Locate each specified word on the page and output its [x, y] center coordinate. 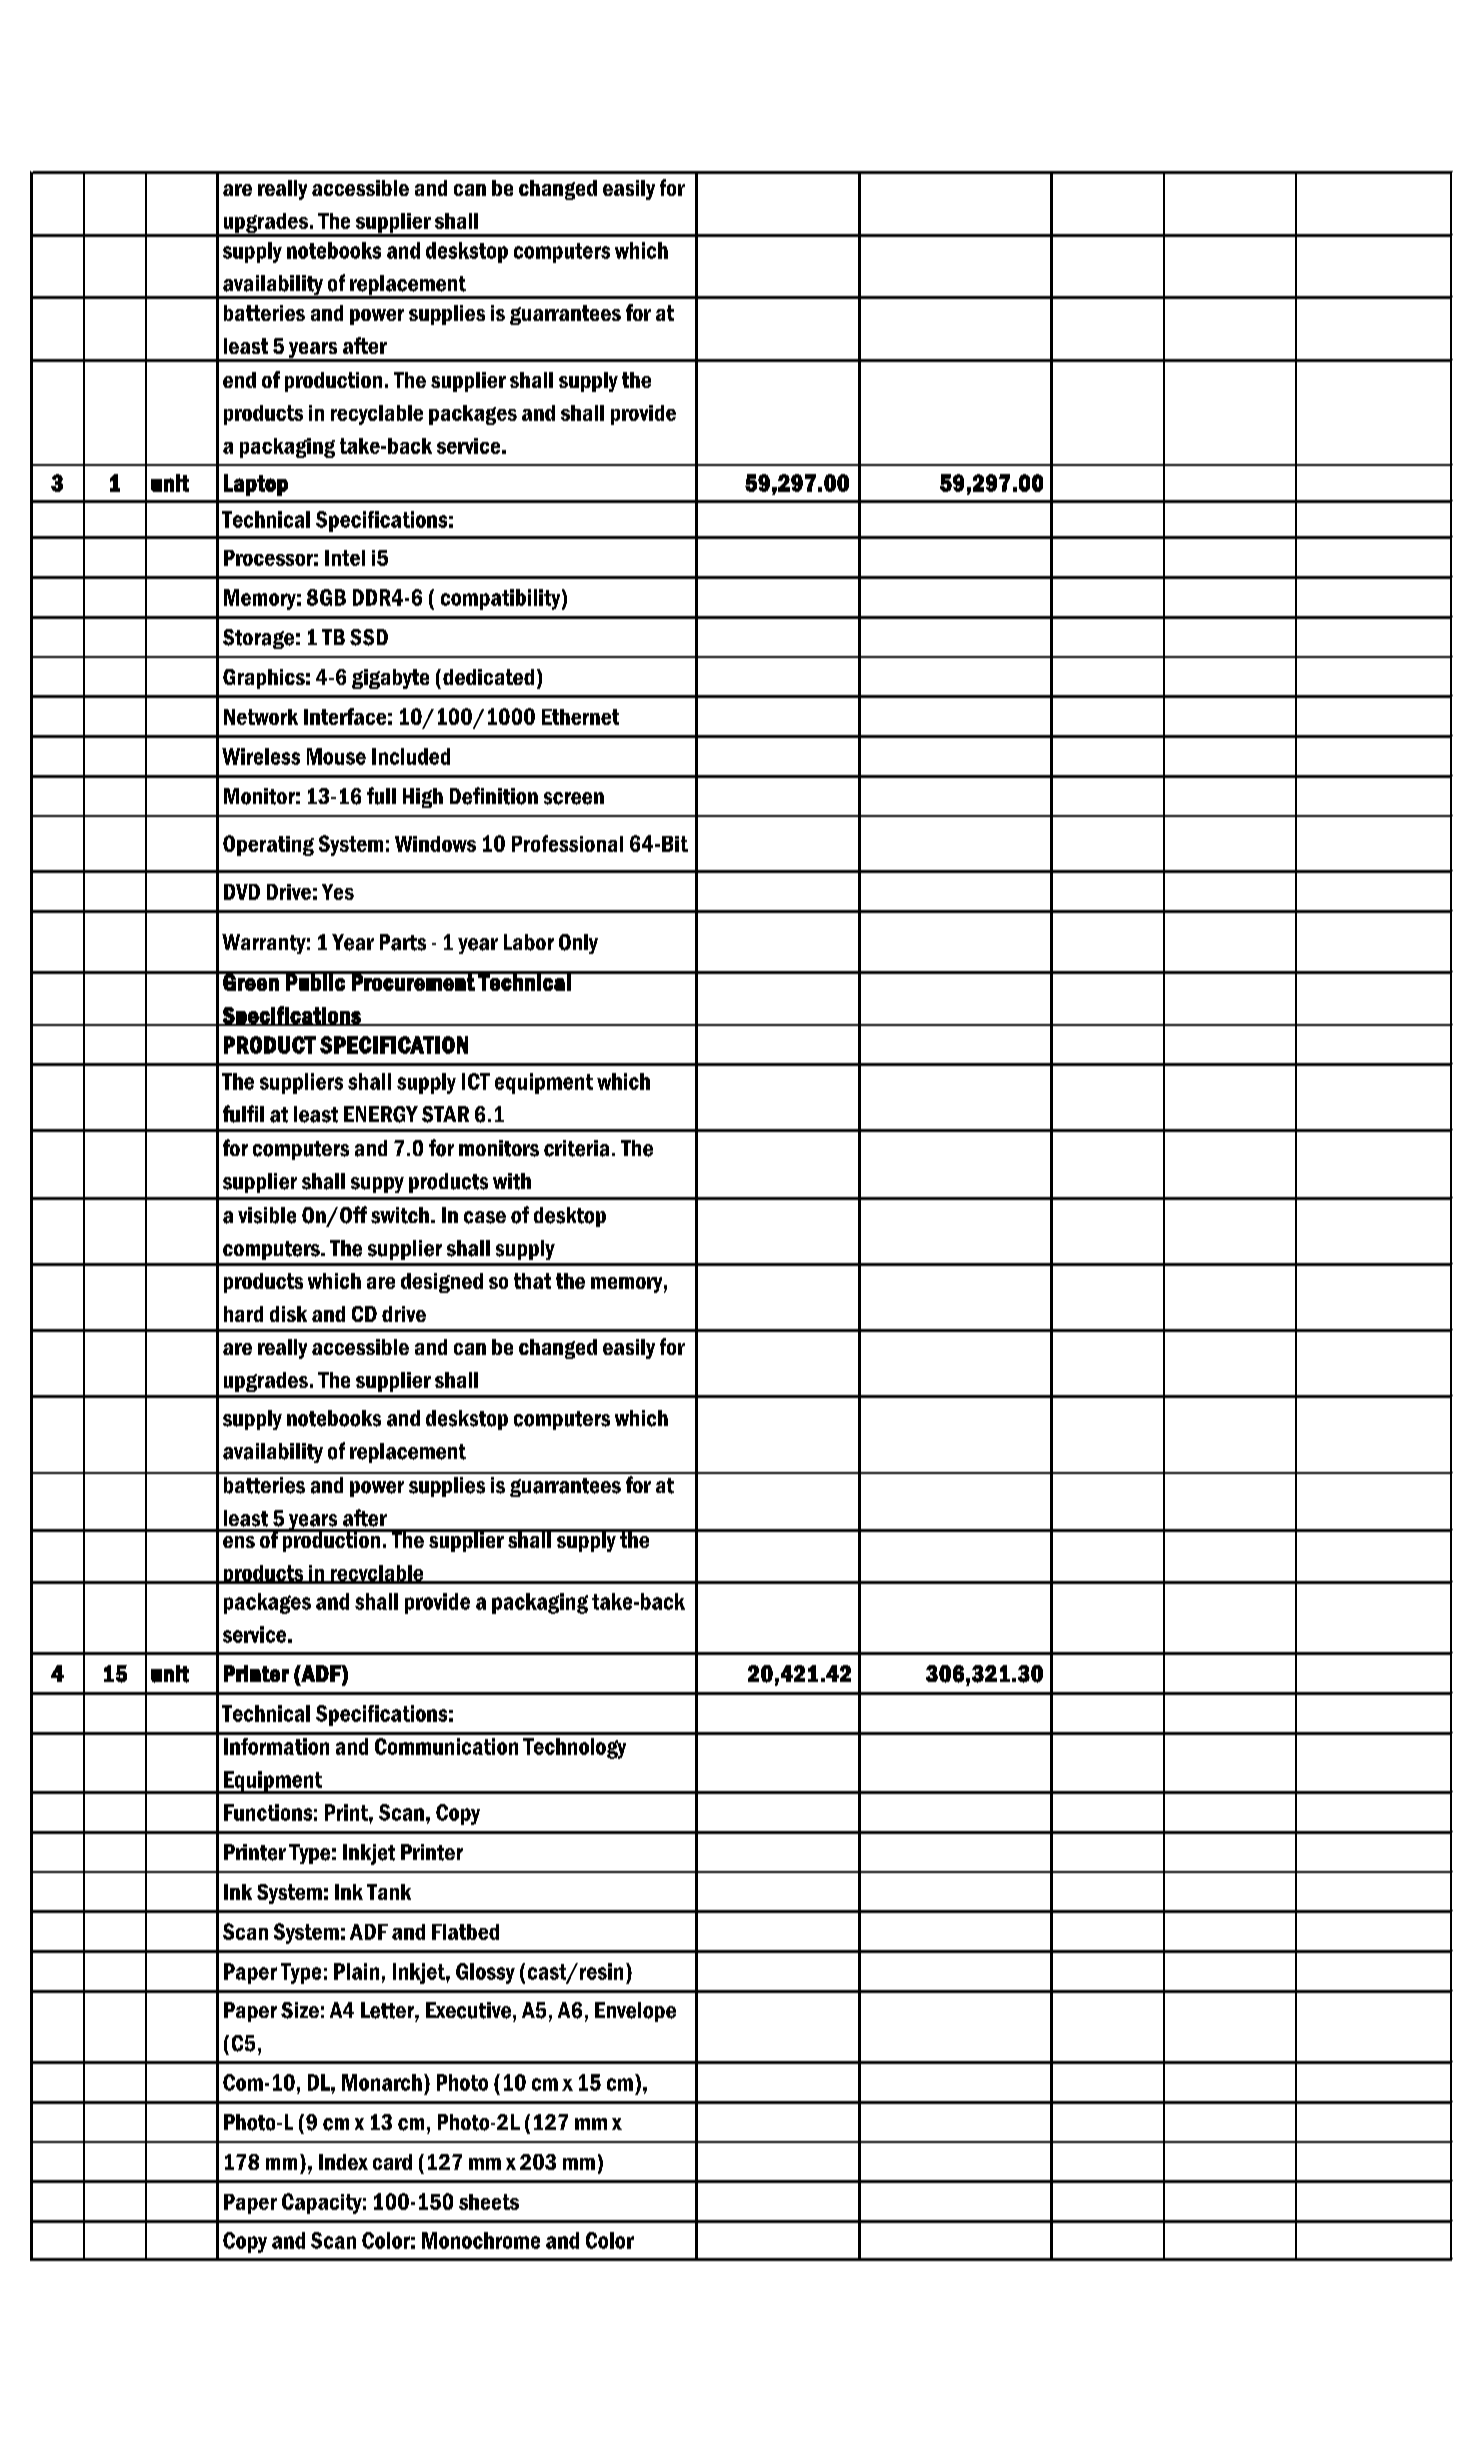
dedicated [488, 677]
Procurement [413, 981]
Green [251, 981]
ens [239, 1542]
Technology [574, 1748]
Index [343, 2162]
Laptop [256, 485]
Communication [446, 1746]
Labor [529, 942]
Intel [345, 558]
